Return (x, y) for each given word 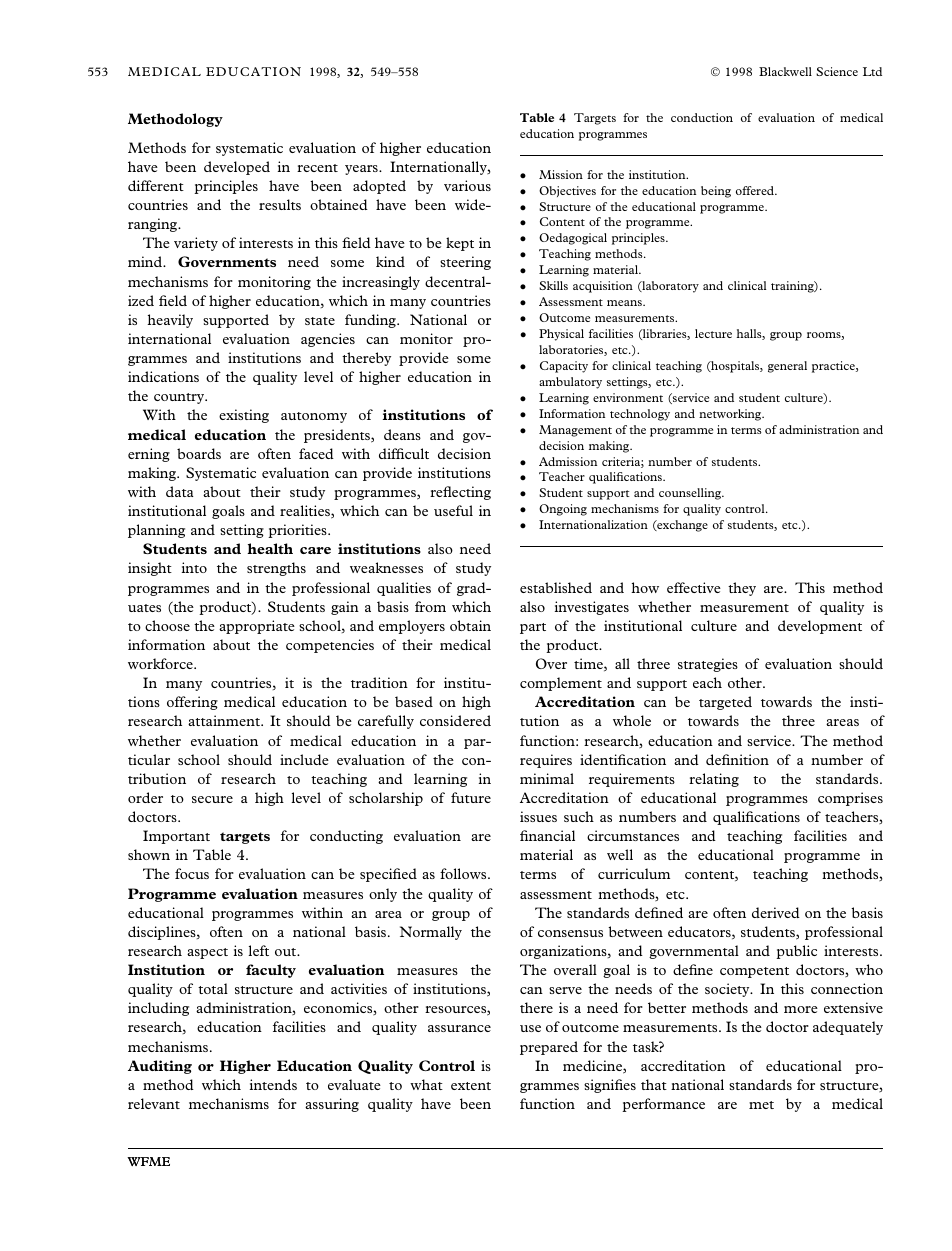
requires (546, 761)
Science (837, 71)
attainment (225, 720)
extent (471, 1086)
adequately (848, 1028)
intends (273, 1084)
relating (714, 780)
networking (731, 415)
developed (237, 168)
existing (244, 416)
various (467, 185)
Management (575, 431)
